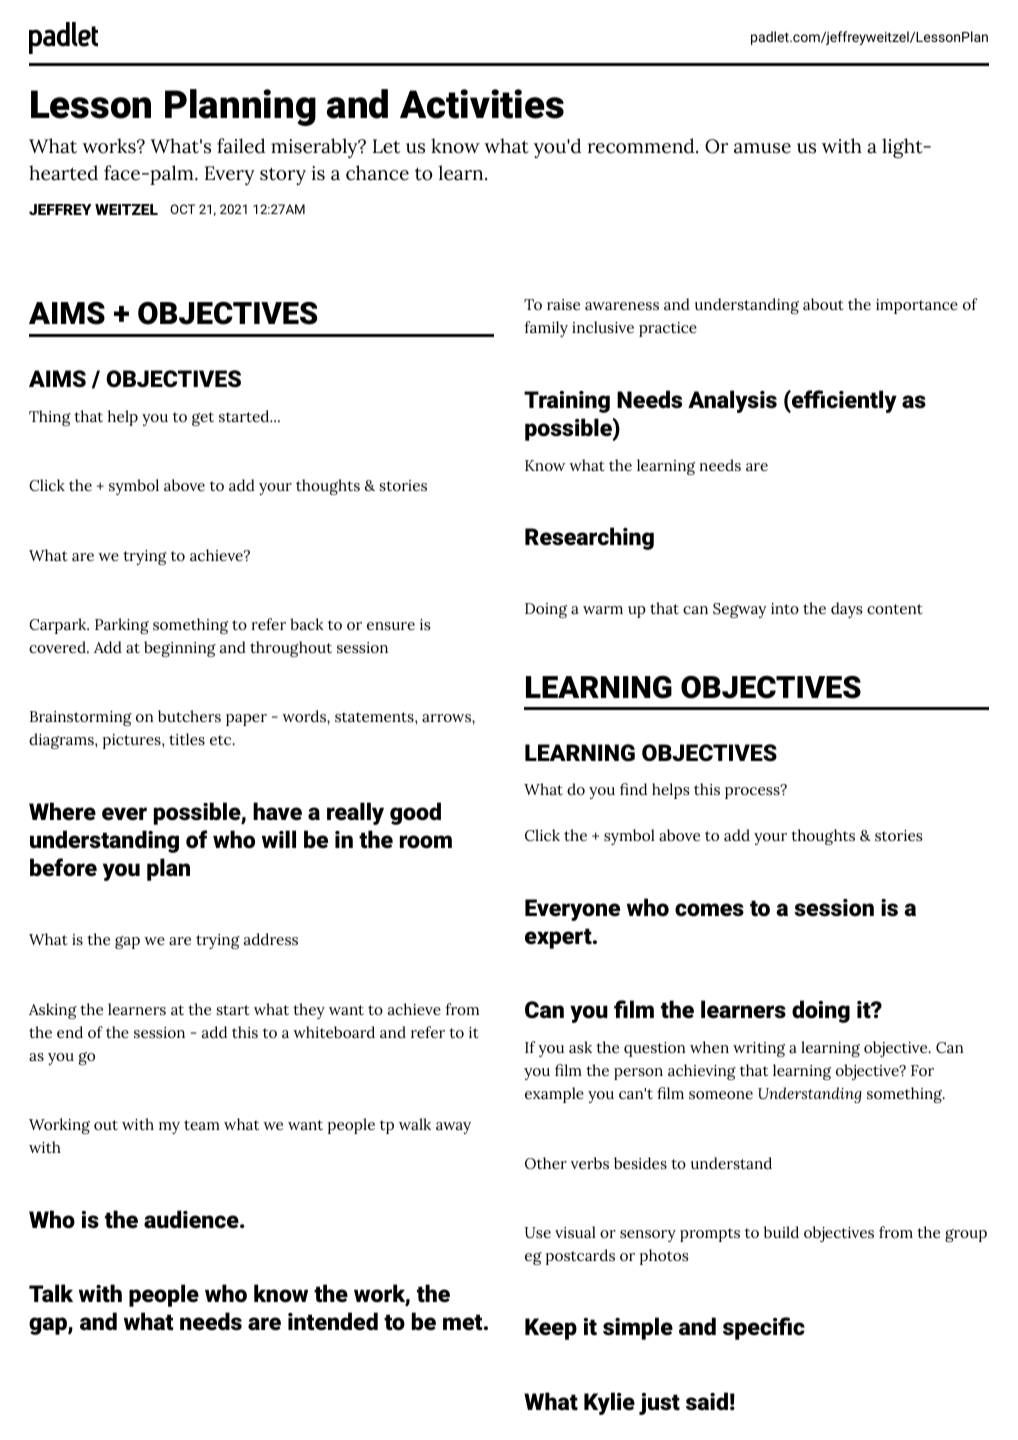  Describe the element at coordinates (482, 104) in the document. I see `Activities` at that location.
